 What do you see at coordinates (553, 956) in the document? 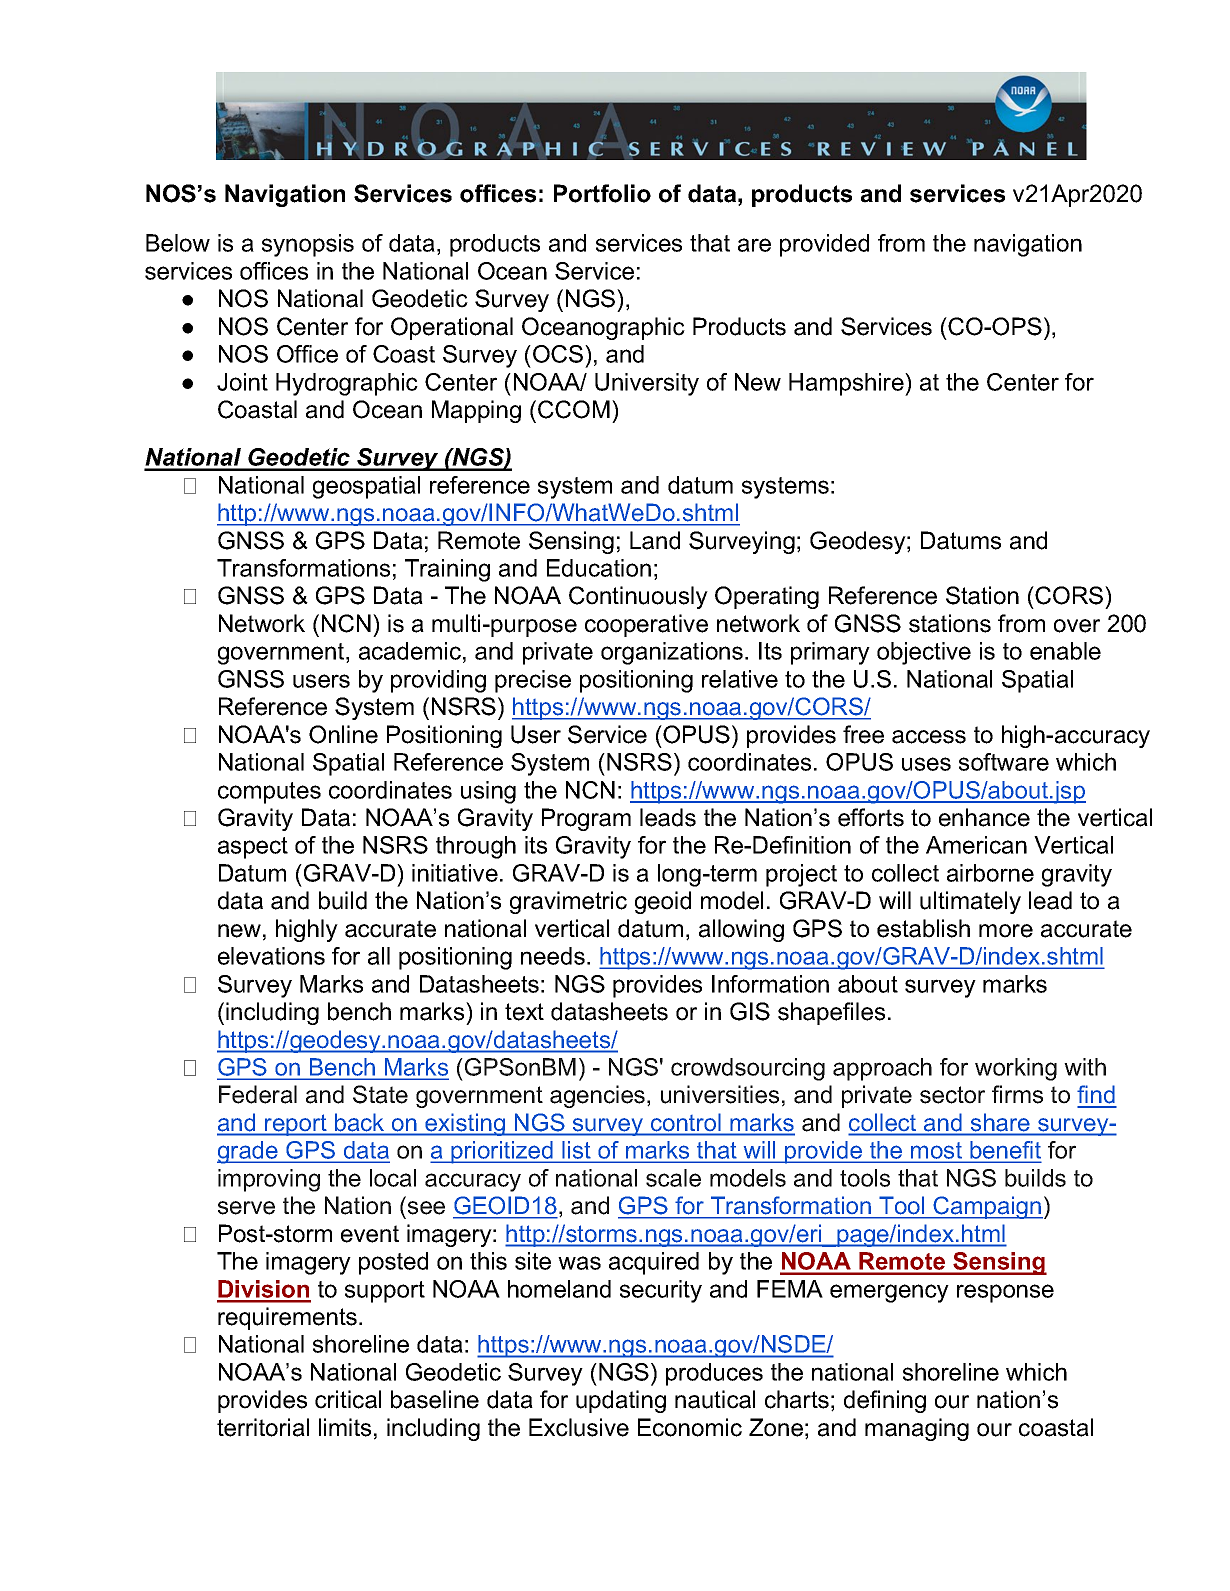
I see `needs` at bounding box center [553, 956].
